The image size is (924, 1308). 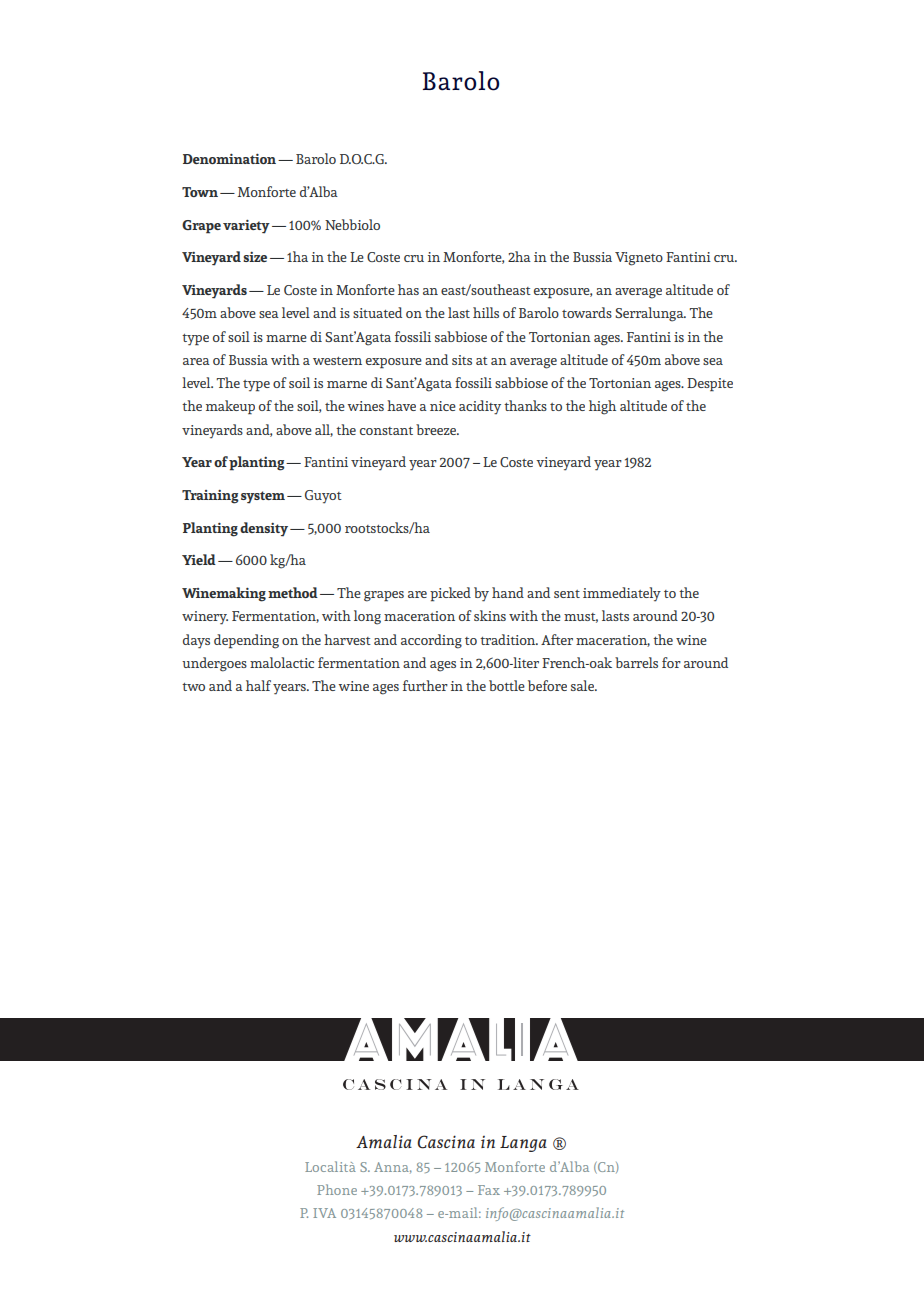 I want to click on towards, so click(x=587, y=312).
